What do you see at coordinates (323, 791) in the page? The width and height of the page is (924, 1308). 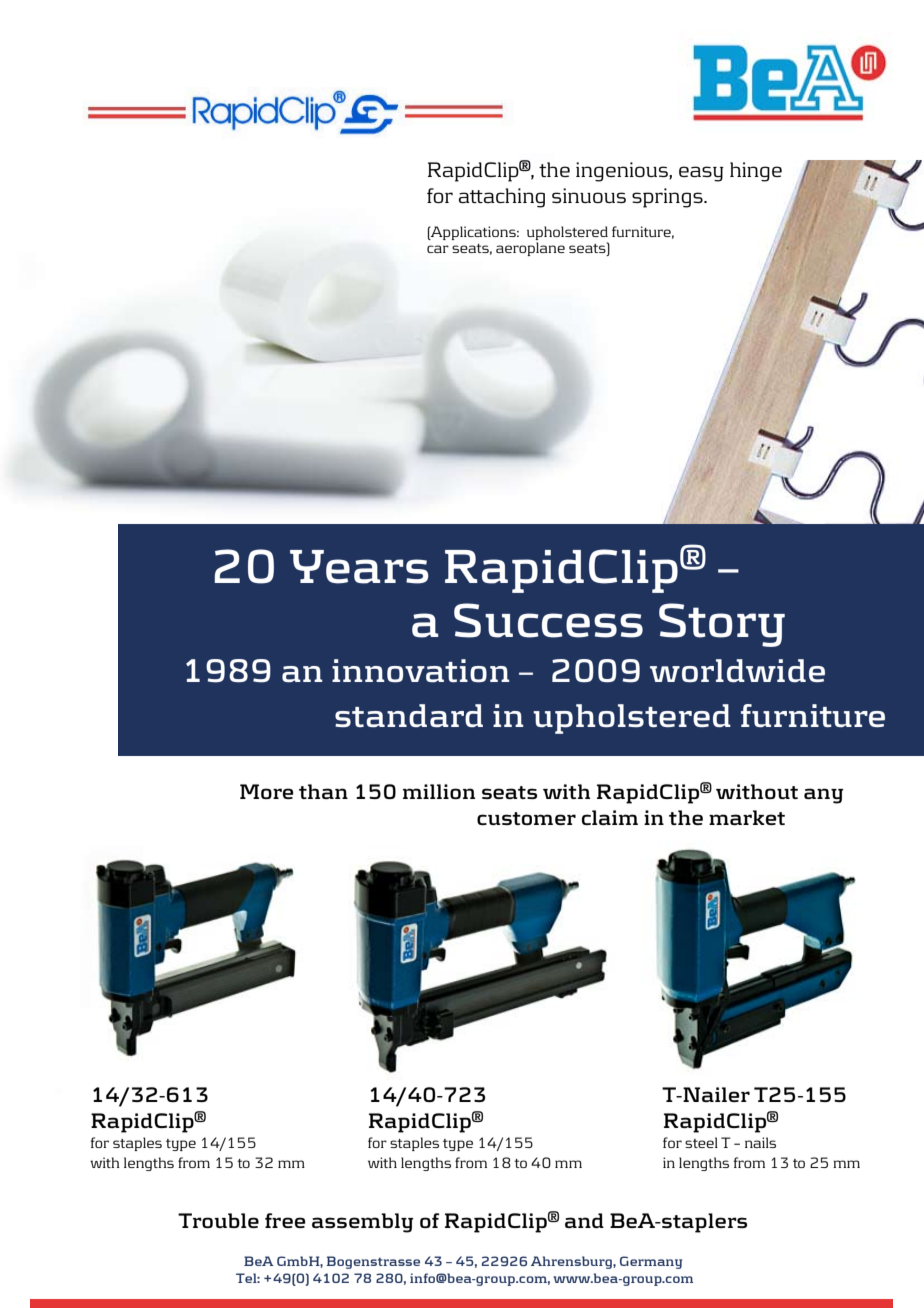 I see `than` at bounding box center [323, 791].
